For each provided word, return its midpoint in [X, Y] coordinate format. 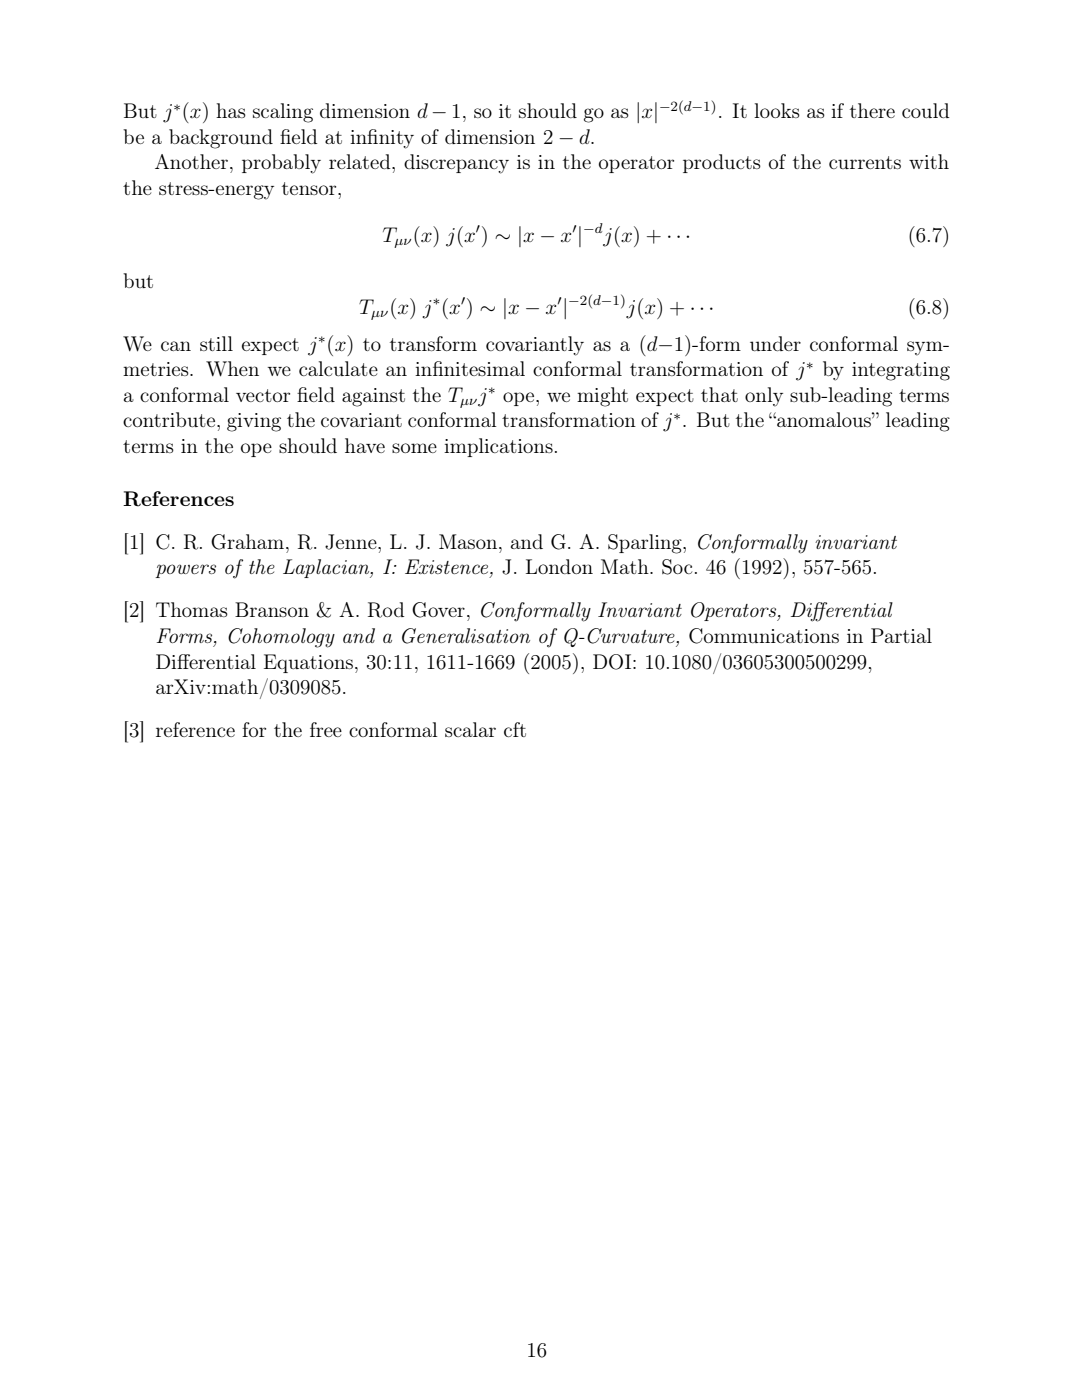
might [602, 397]
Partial [901, 635]
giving [254, 422]
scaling [283, 113]
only [764, 397]
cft [515, 729]
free [326, 729]
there [872, 110]
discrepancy [456, 164]
